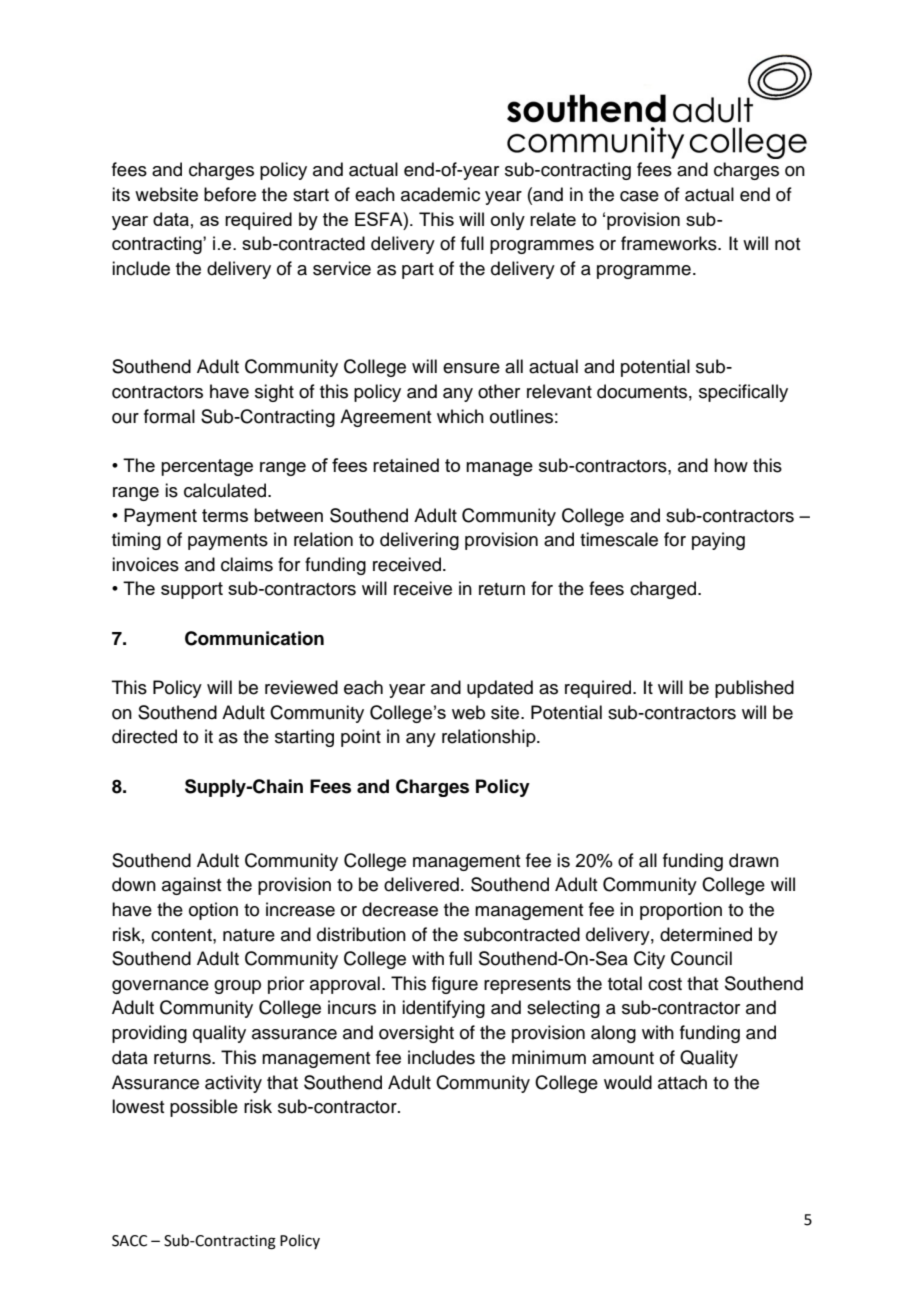 This document has height=1308, width=924. What do you see at coordinates (421, 884) in the document?
I see `delivered` at bounding box center [421, 884].
